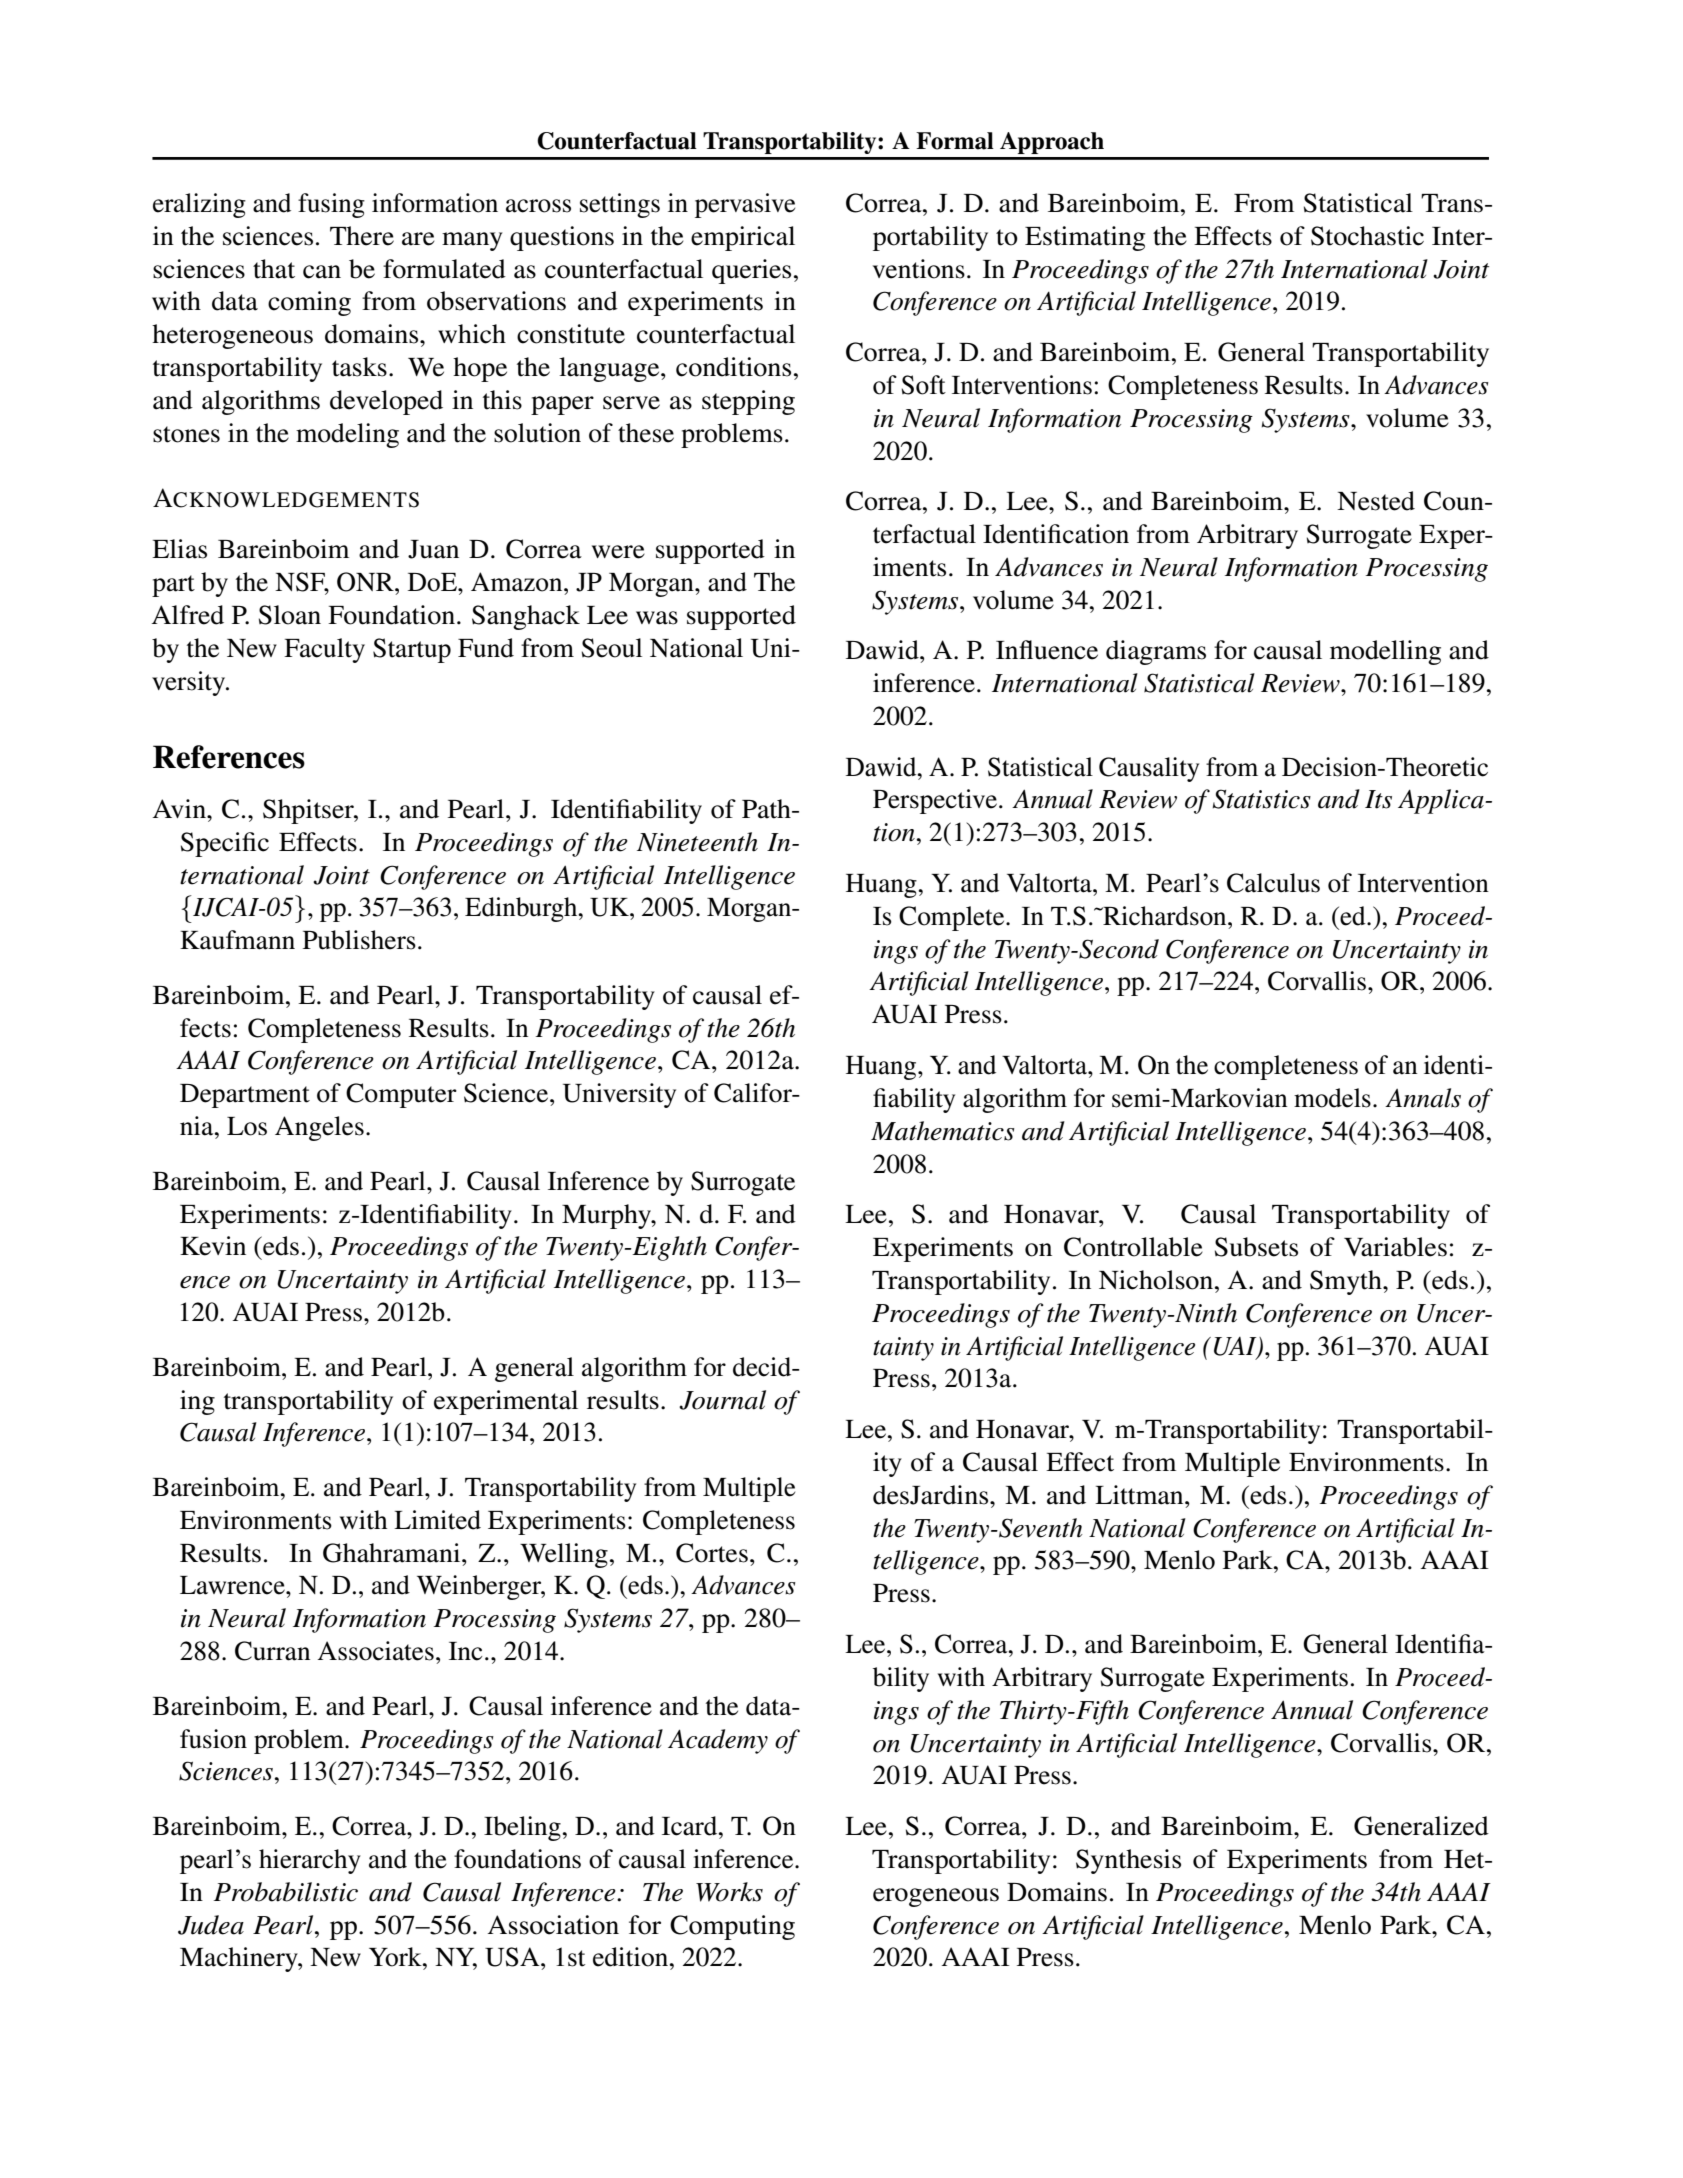  Describe the element at coordinates (213, 1246) in the page. I see `Kevin` at that location.
